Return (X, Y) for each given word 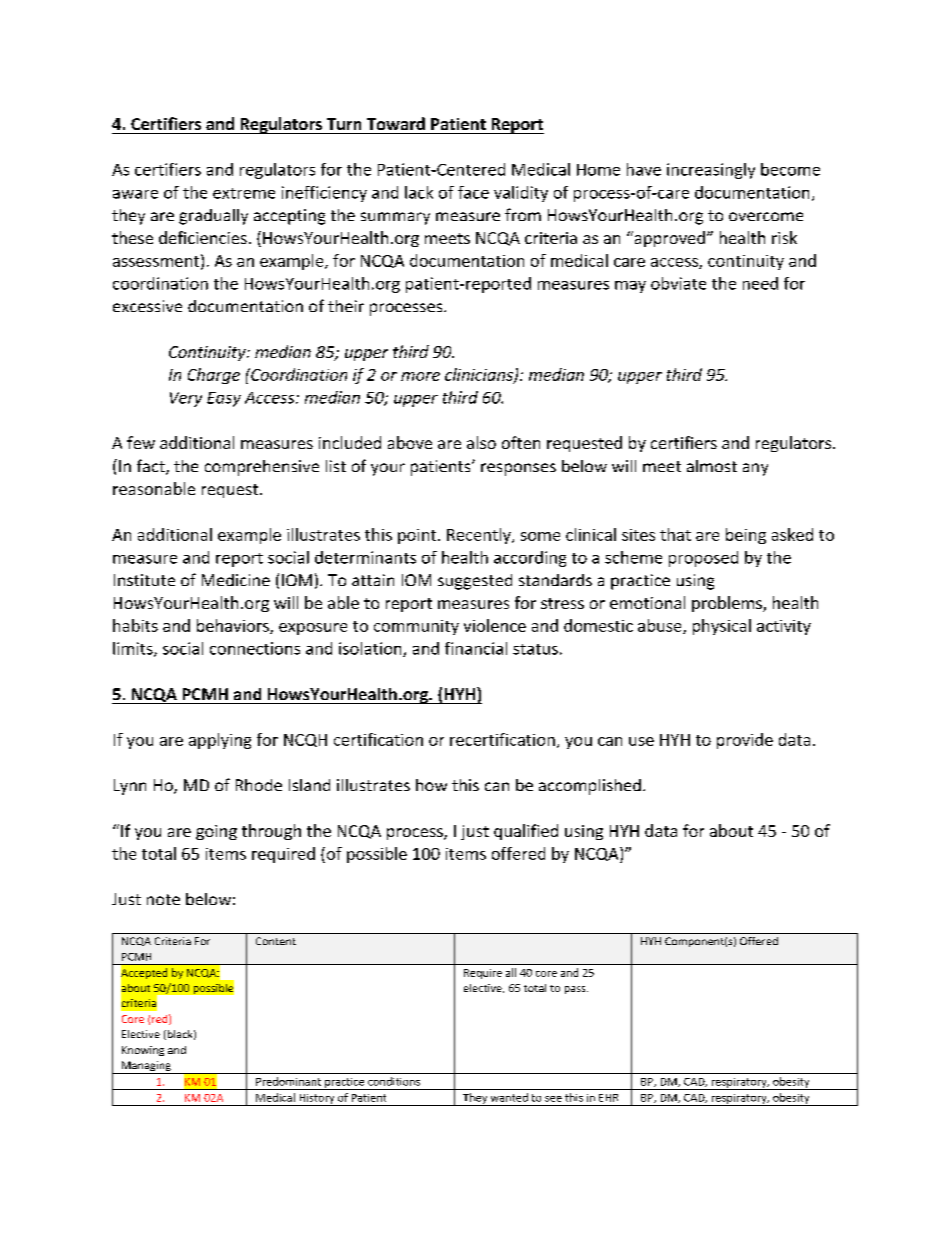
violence (495, 625)
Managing (146, 1067)
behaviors (234, 626)
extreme (244, 193)
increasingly (711, 171)
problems (728, 604)
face (473, 192)
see (553, 1099)
